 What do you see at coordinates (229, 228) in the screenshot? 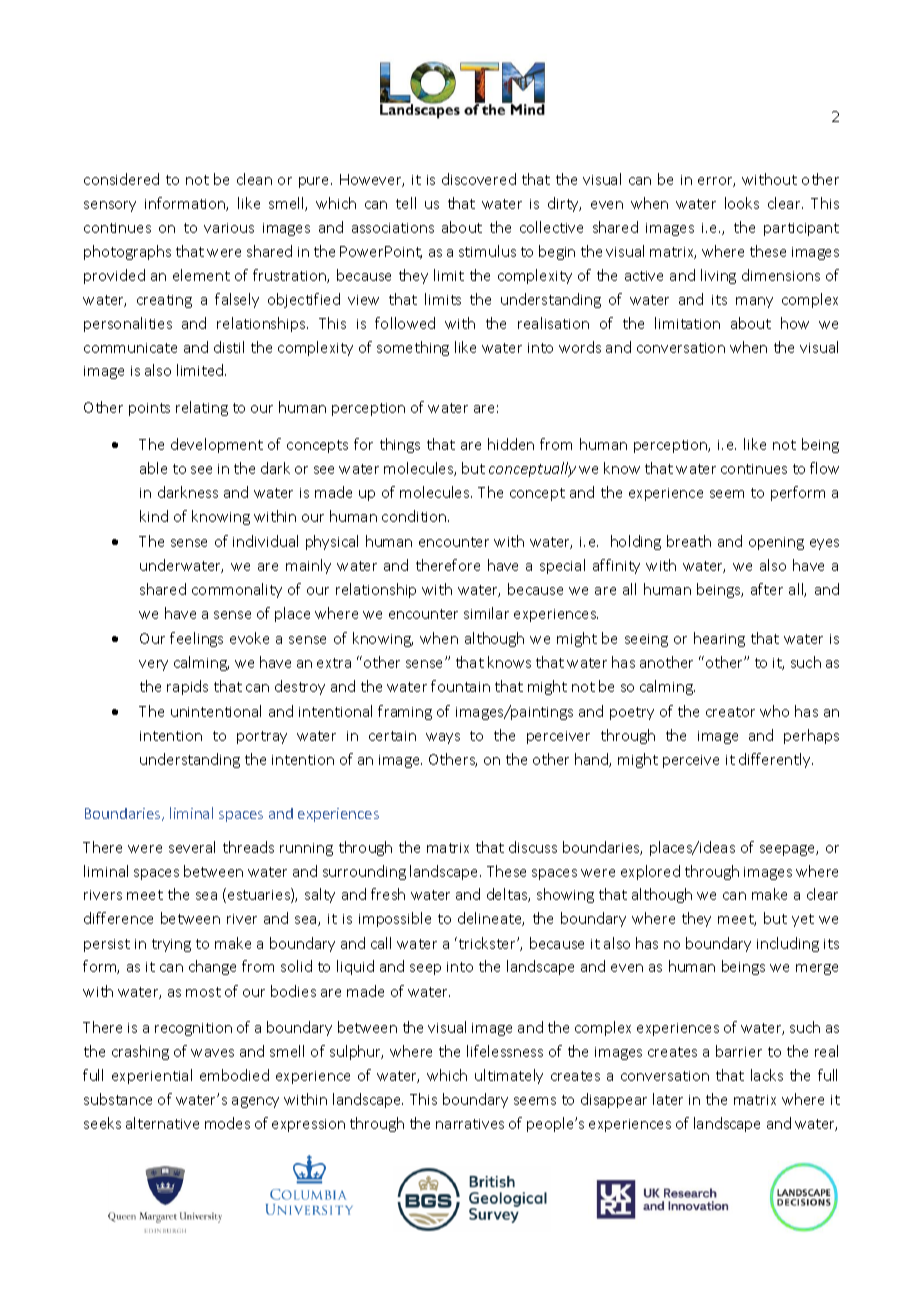
I see `various` at bounding box center [229, 228].
